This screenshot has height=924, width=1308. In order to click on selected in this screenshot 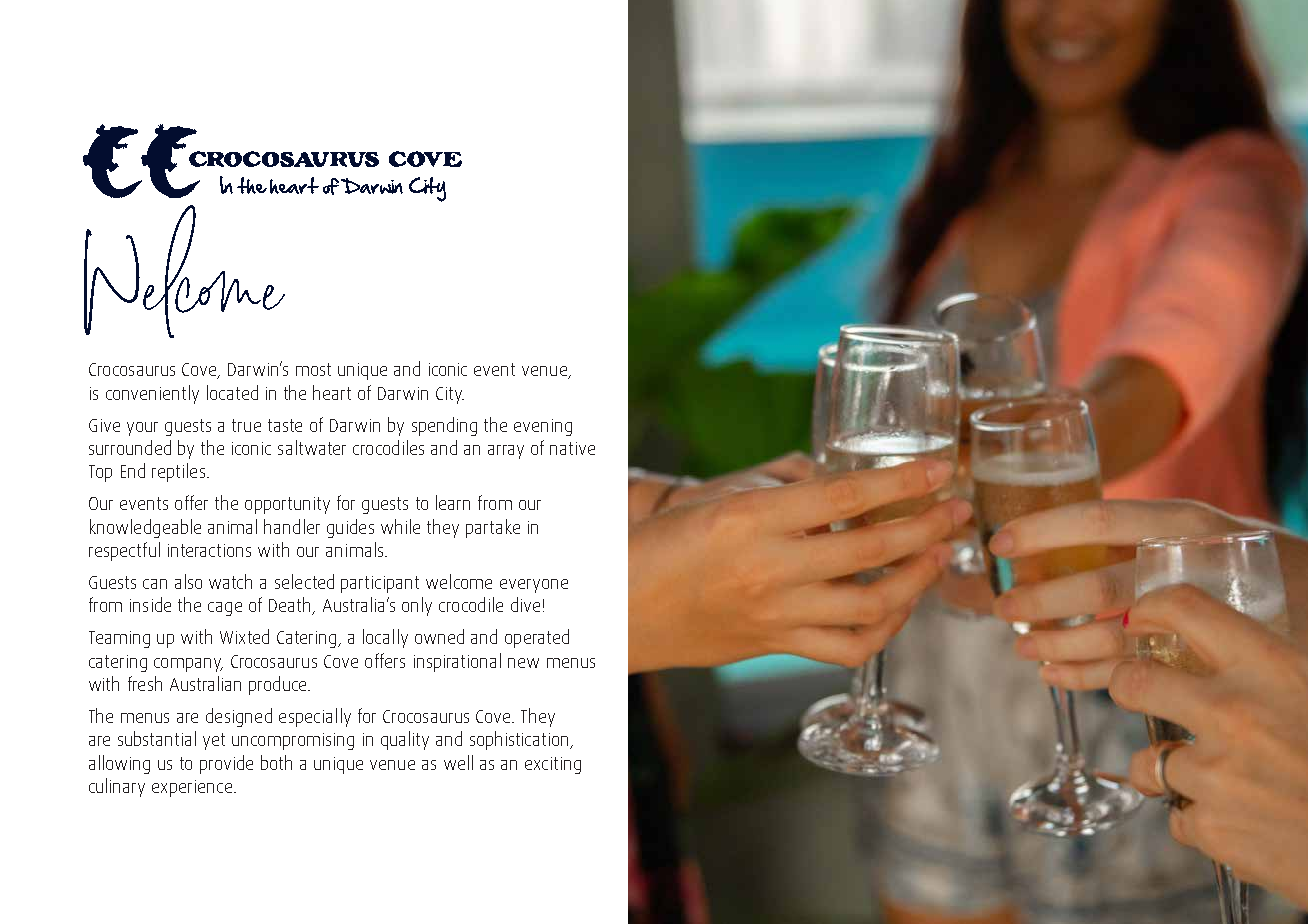, I will do `click(304, 581)`.
